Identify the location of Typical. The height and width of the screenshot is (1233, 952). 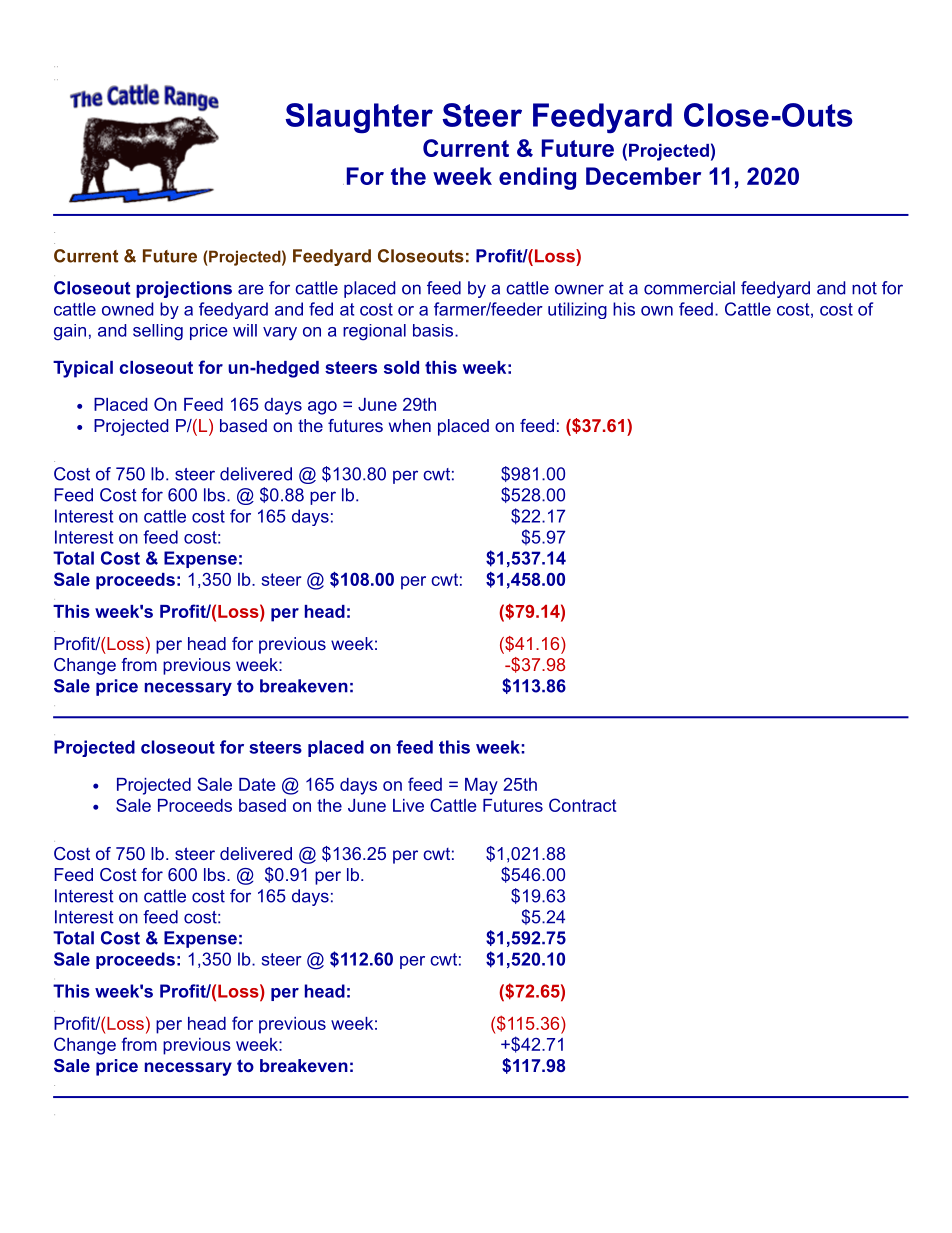
(83, 369).
